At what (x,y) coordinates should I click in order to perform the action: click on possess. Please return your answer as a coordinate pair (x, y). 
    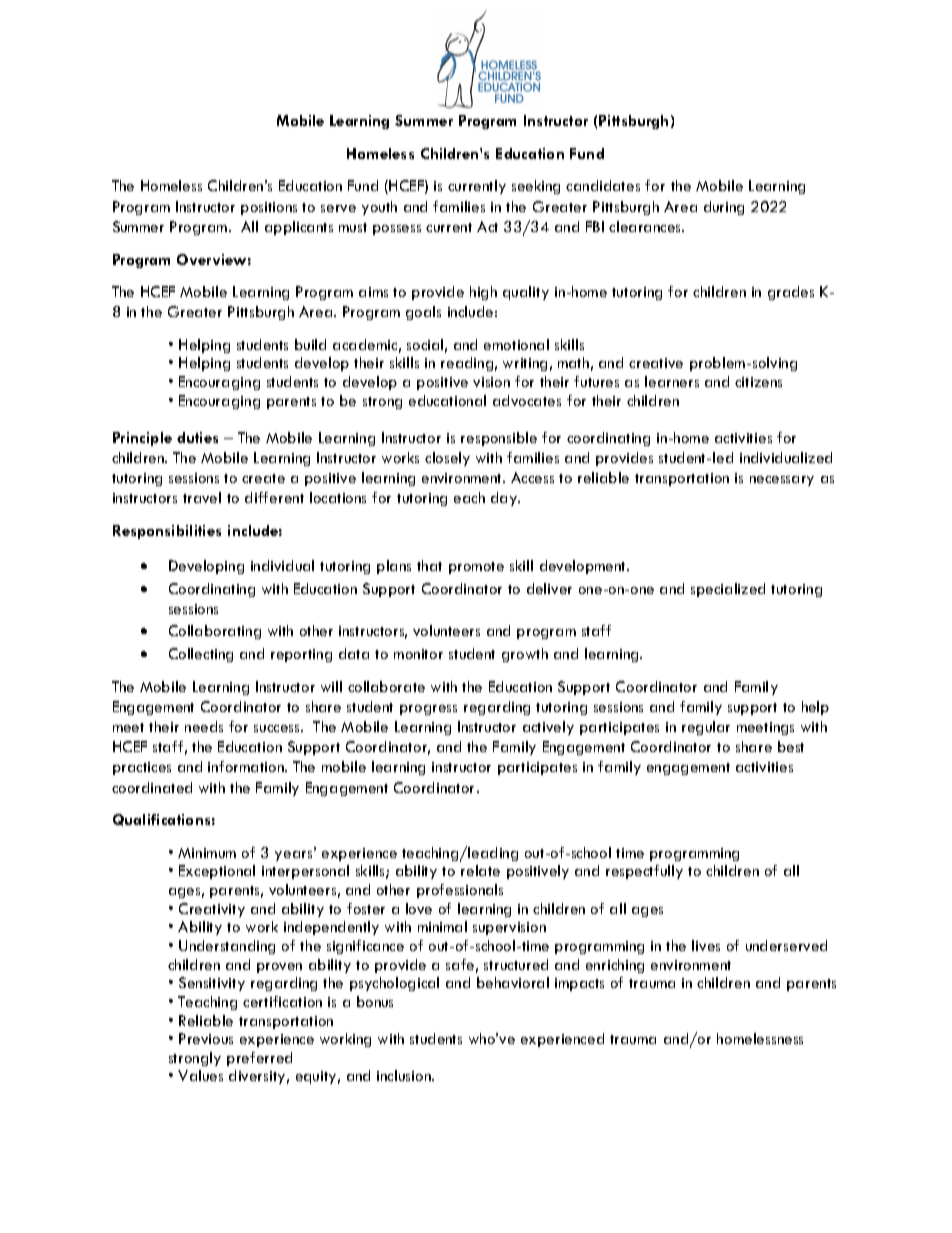
    Looking at the image, I should click on (397, 230).
